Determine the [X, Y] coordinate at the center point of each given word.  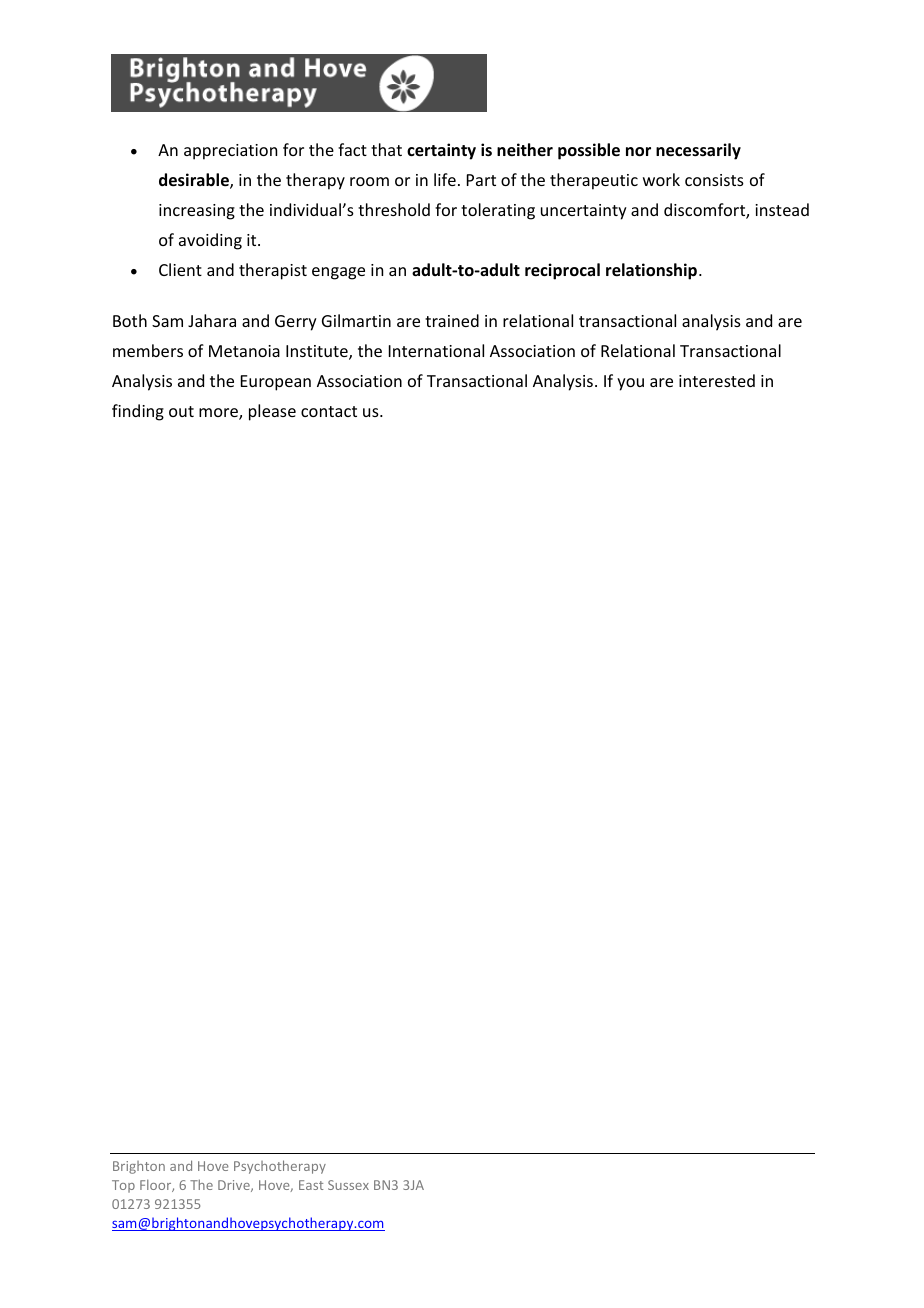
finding [138, 412]
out [181, 411]
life [445, 179]
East [311, 1185]
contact [329, 411]
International [436, 350]
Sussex [348, 1185]
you [630, 384]
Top [123, 1186]
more [219, 414]
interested [717, 380]
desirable [195, 181]
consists [714, 180]
